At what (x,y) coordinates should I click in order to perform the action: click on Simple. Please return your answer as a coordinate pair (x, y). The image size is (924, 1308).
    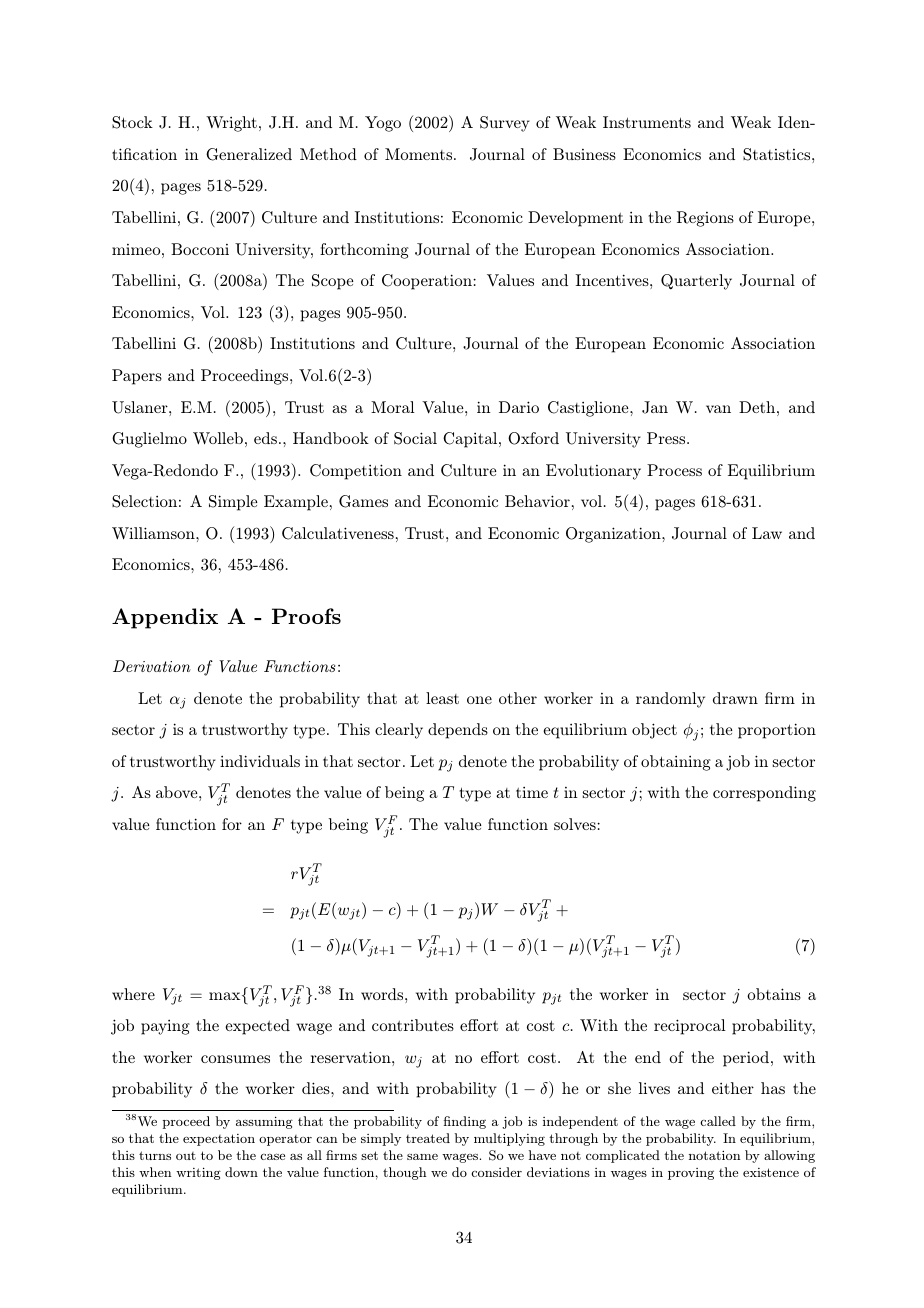
    Looking at the image, I should click on (233, 503).
